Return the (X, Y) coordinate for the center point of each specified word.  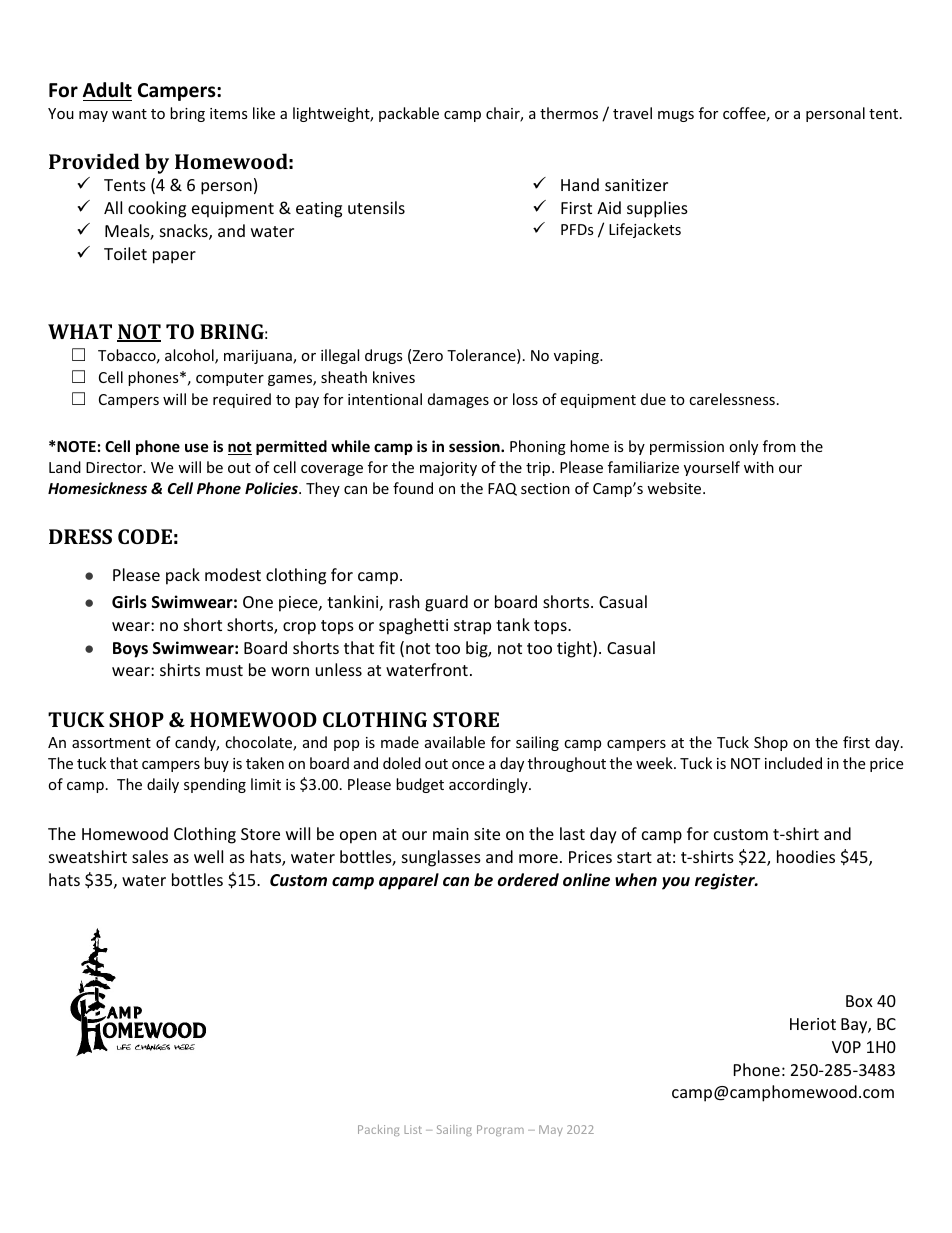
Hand (580, 184)
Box (859, 1001)
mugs (676, 116)
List (413, 1129)
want (129, 114)
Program (500, 1130)
